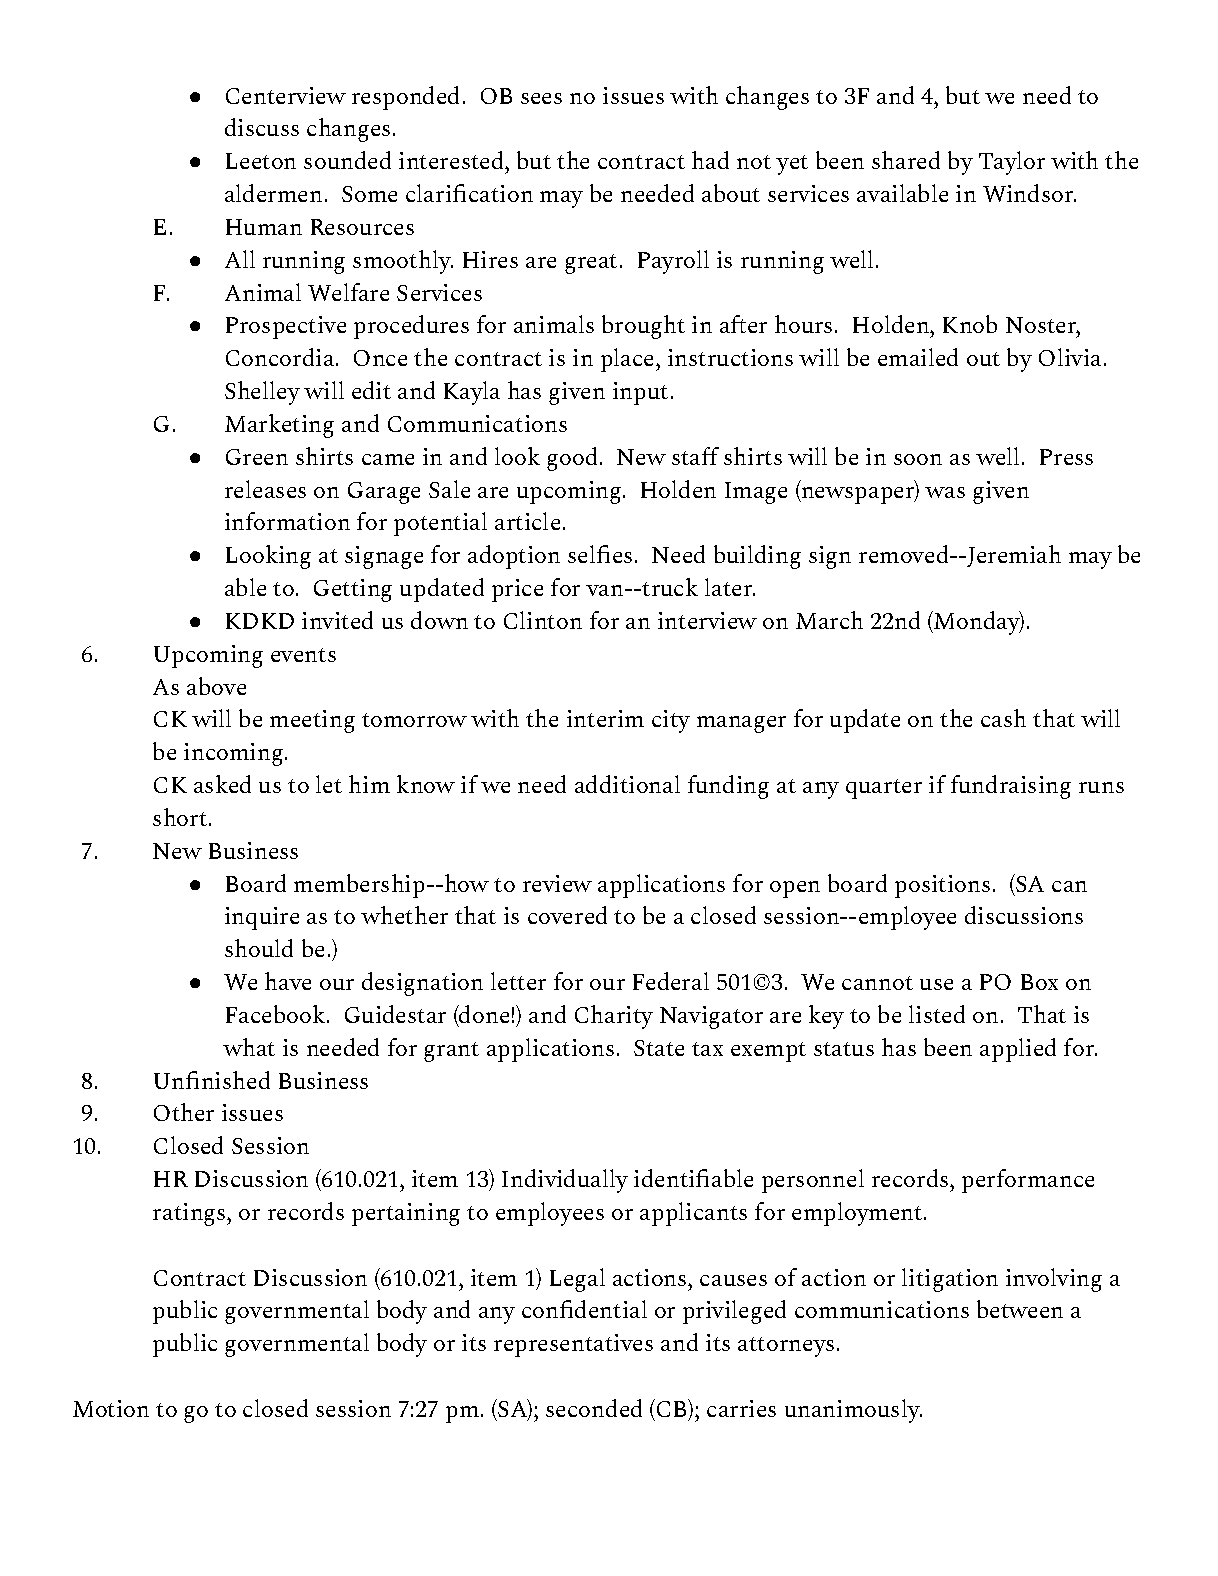 The width and height of the screenshot is (1218, 1576). Describe the element at coordinates (259, 948) in the screenshot. I see `should` at that location.
